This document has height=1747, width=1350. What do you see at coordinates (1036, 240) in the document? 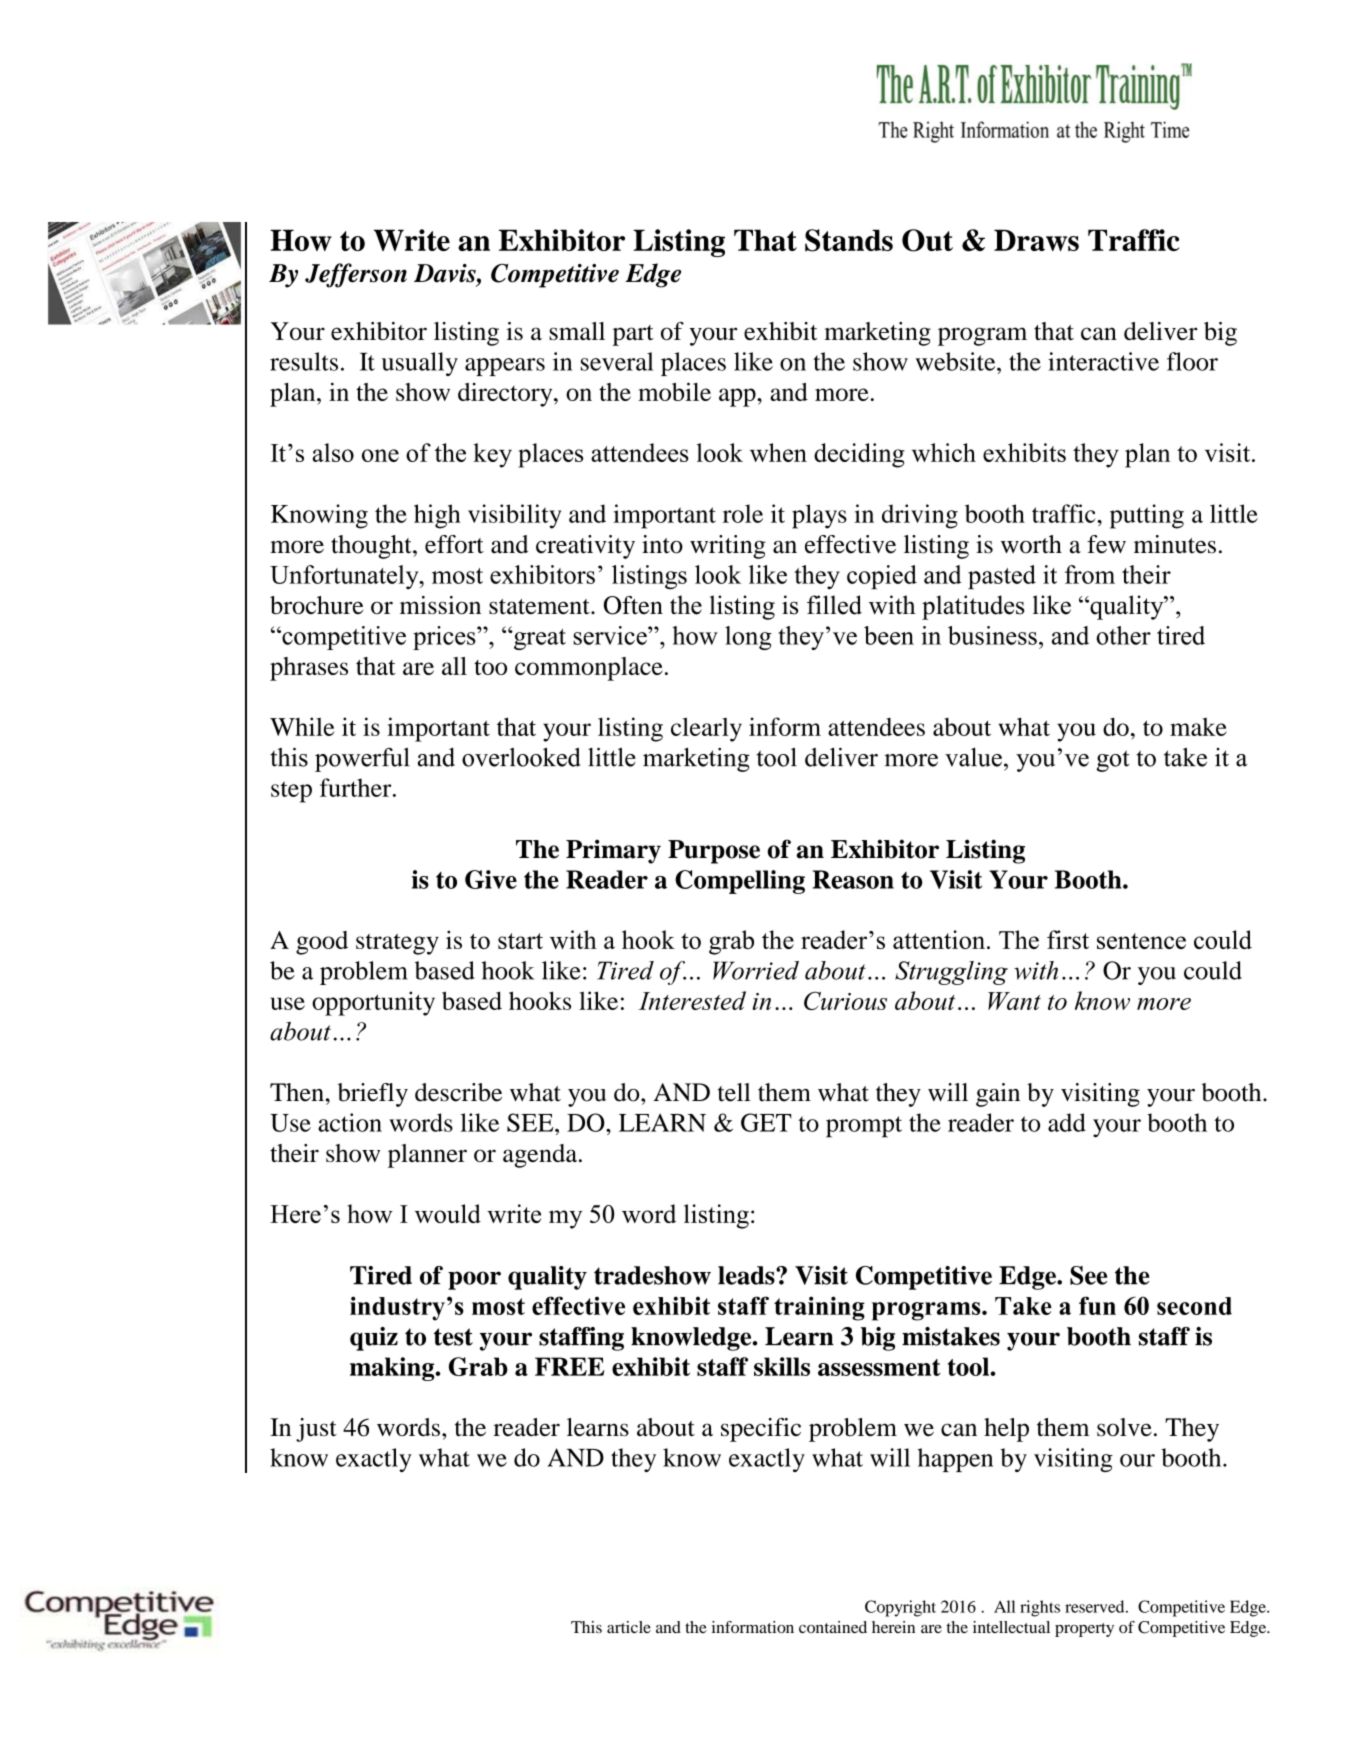
I see `Draws` at bounding box center [1036, 240].
